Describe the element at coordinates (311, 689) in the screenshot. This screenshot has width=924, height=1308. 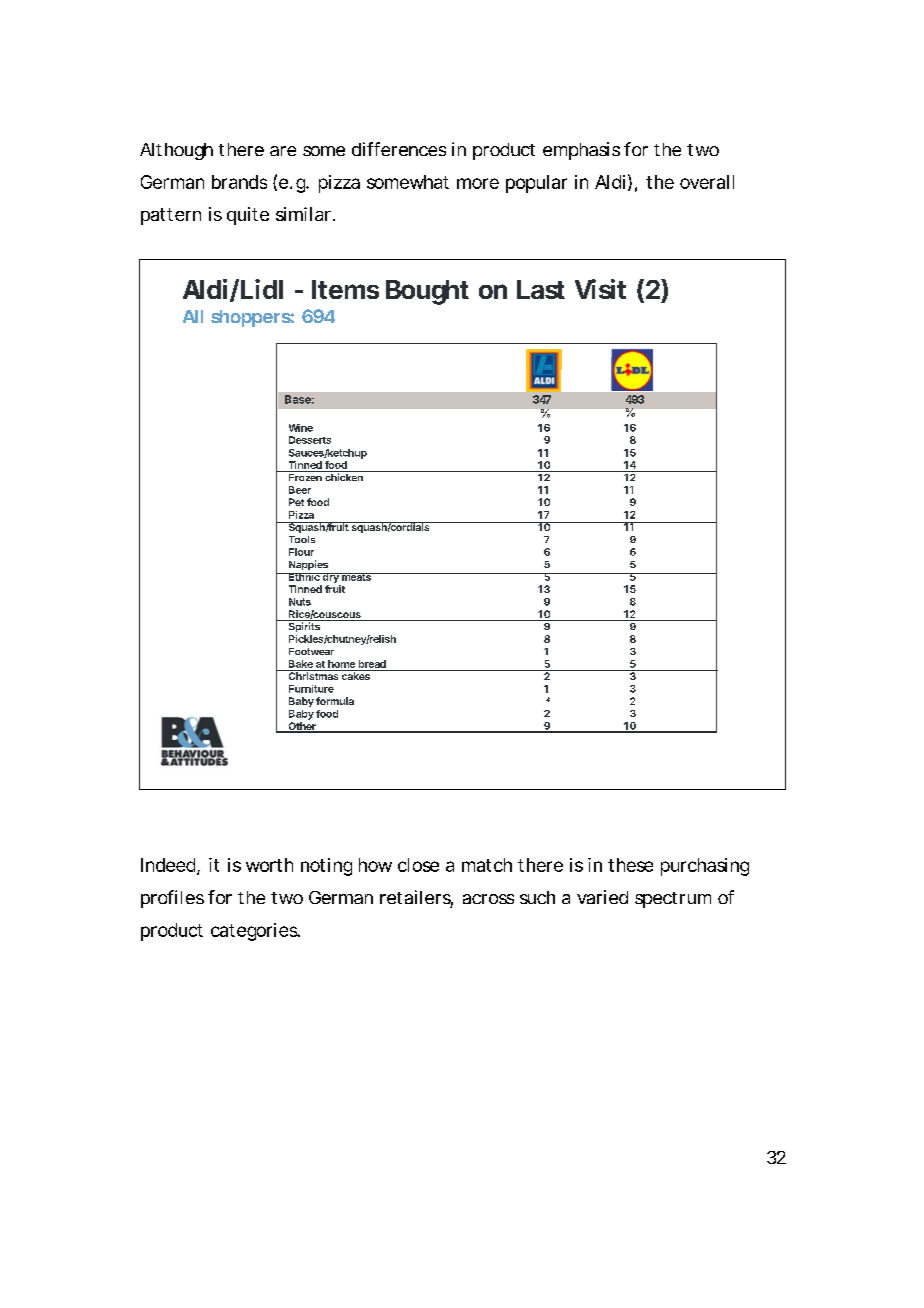
I see `Furniture` at that location.
